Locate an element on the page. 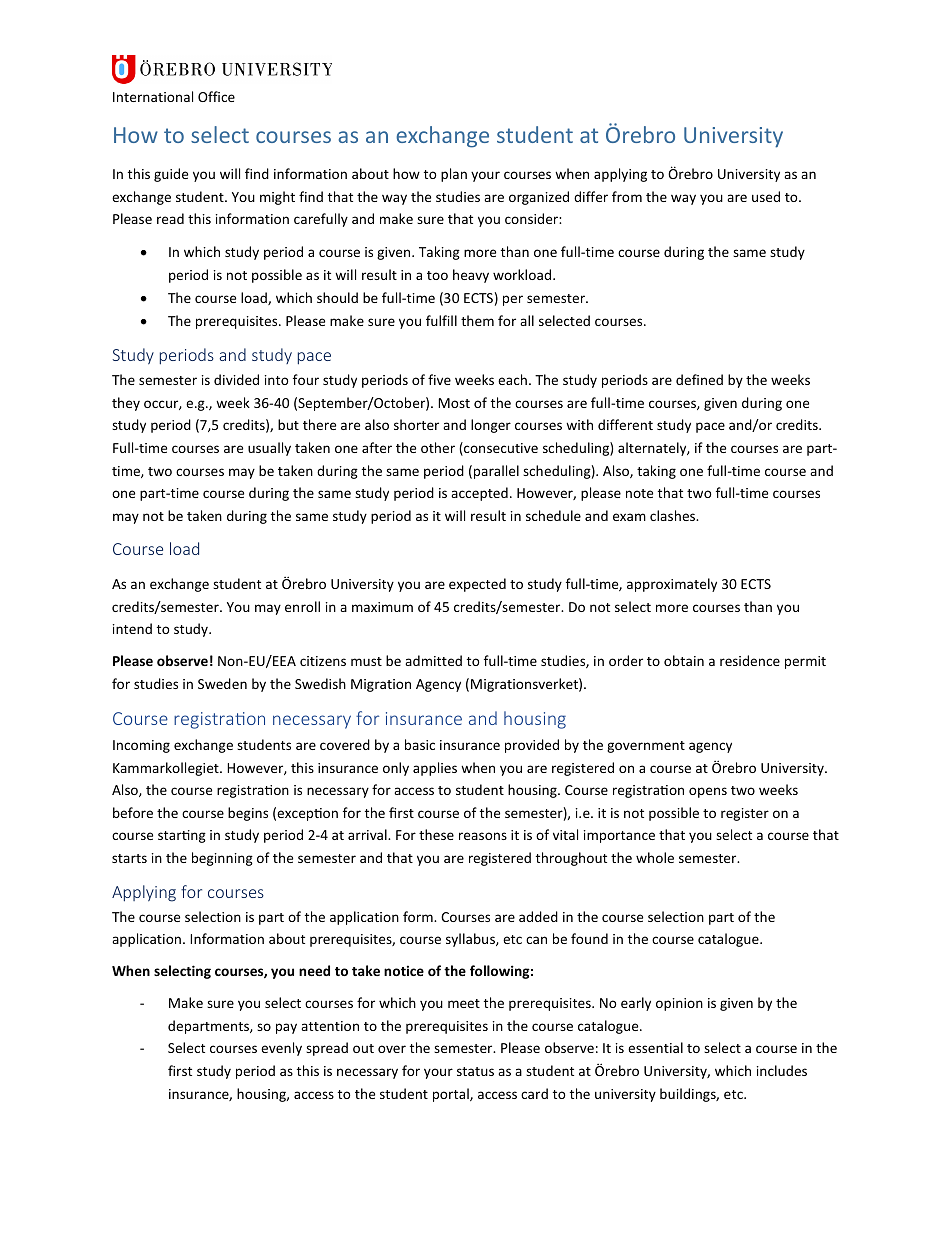 The image size is (952, 1233). status is located at coordinates (475, 1071).
